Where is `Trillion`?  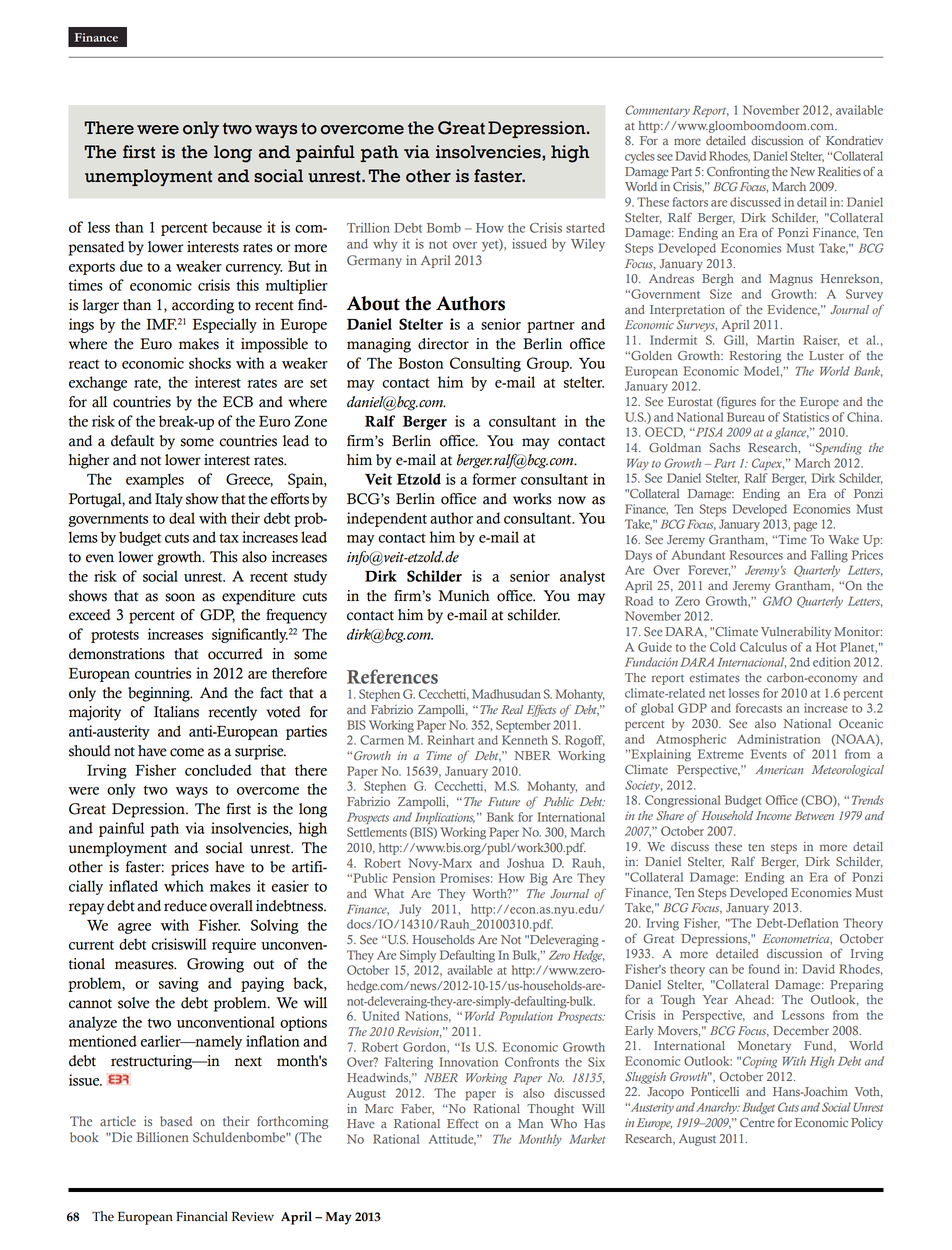 Trillion is located at coordinates (368, 227).
